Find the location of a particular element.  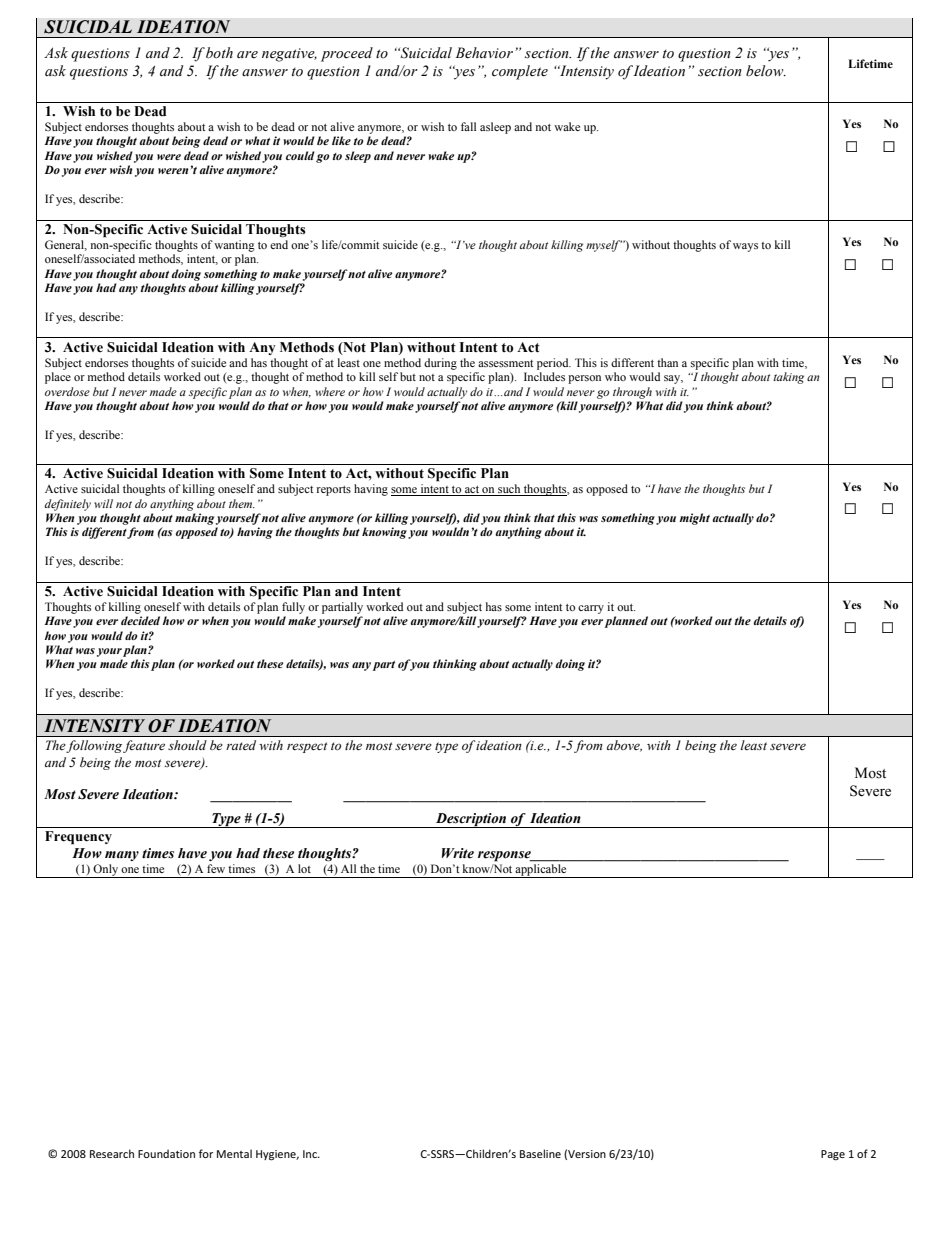

above is located at coordinates (624, 746).
